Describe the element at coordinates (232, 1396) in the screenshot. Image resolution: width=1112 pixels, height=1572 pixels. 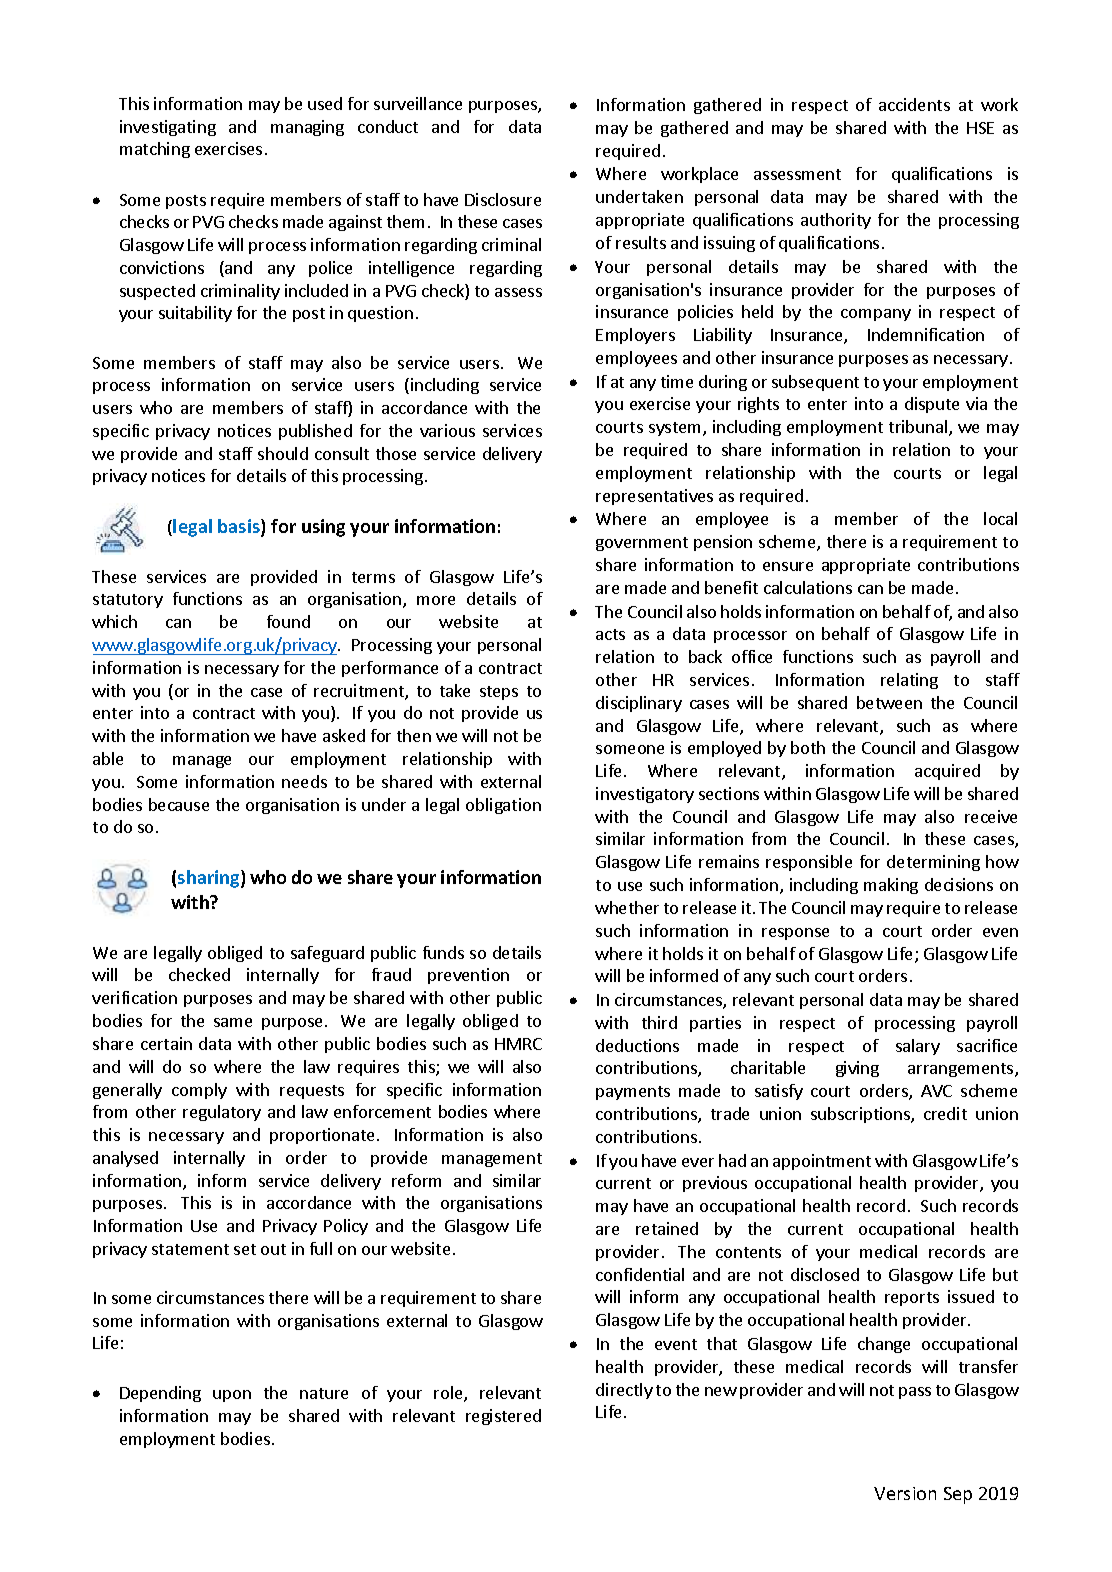
I see `upon` at that location.
